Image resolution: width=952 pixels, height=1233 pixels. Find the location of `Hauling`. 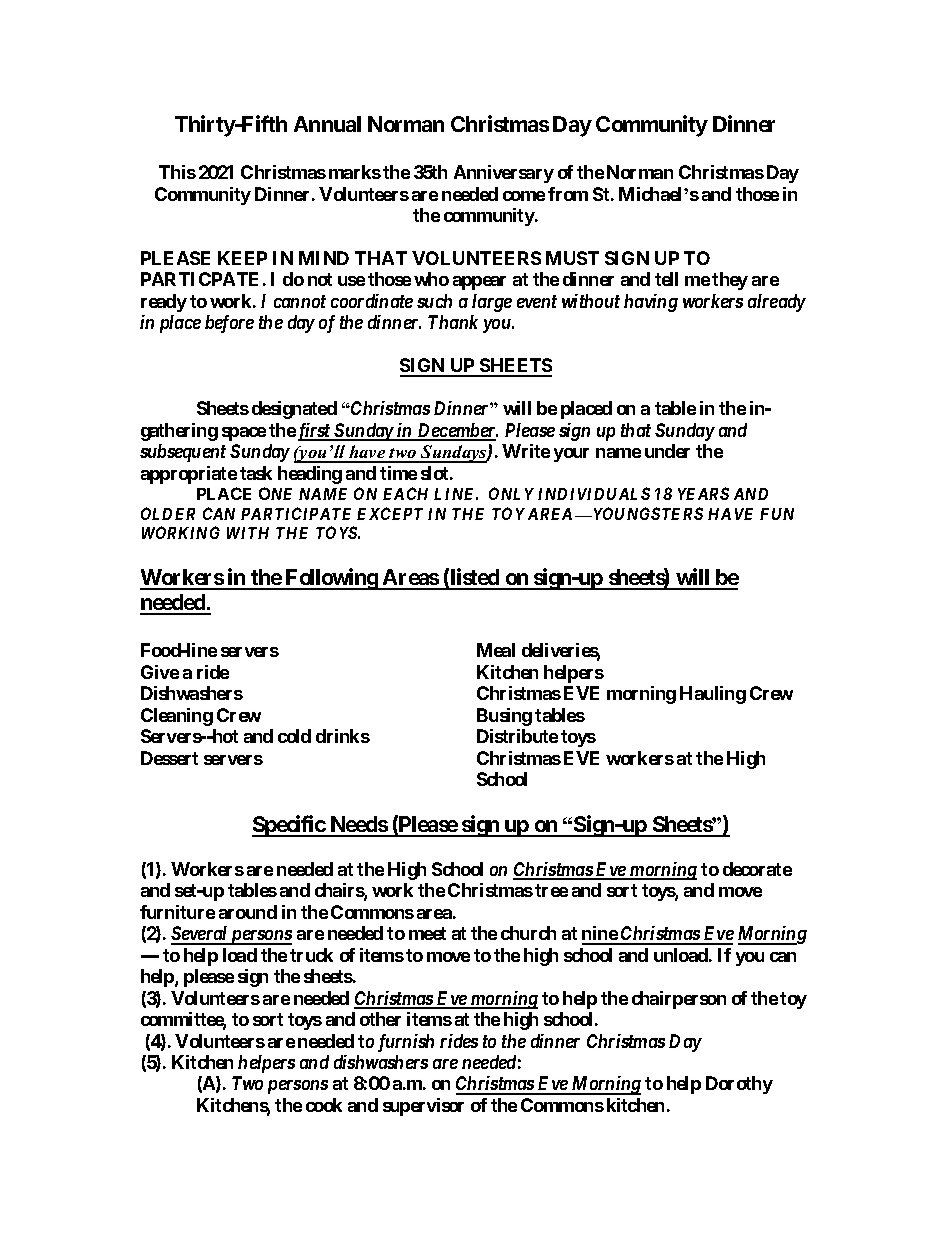

Hauling is located at coordinates (713, 695).
